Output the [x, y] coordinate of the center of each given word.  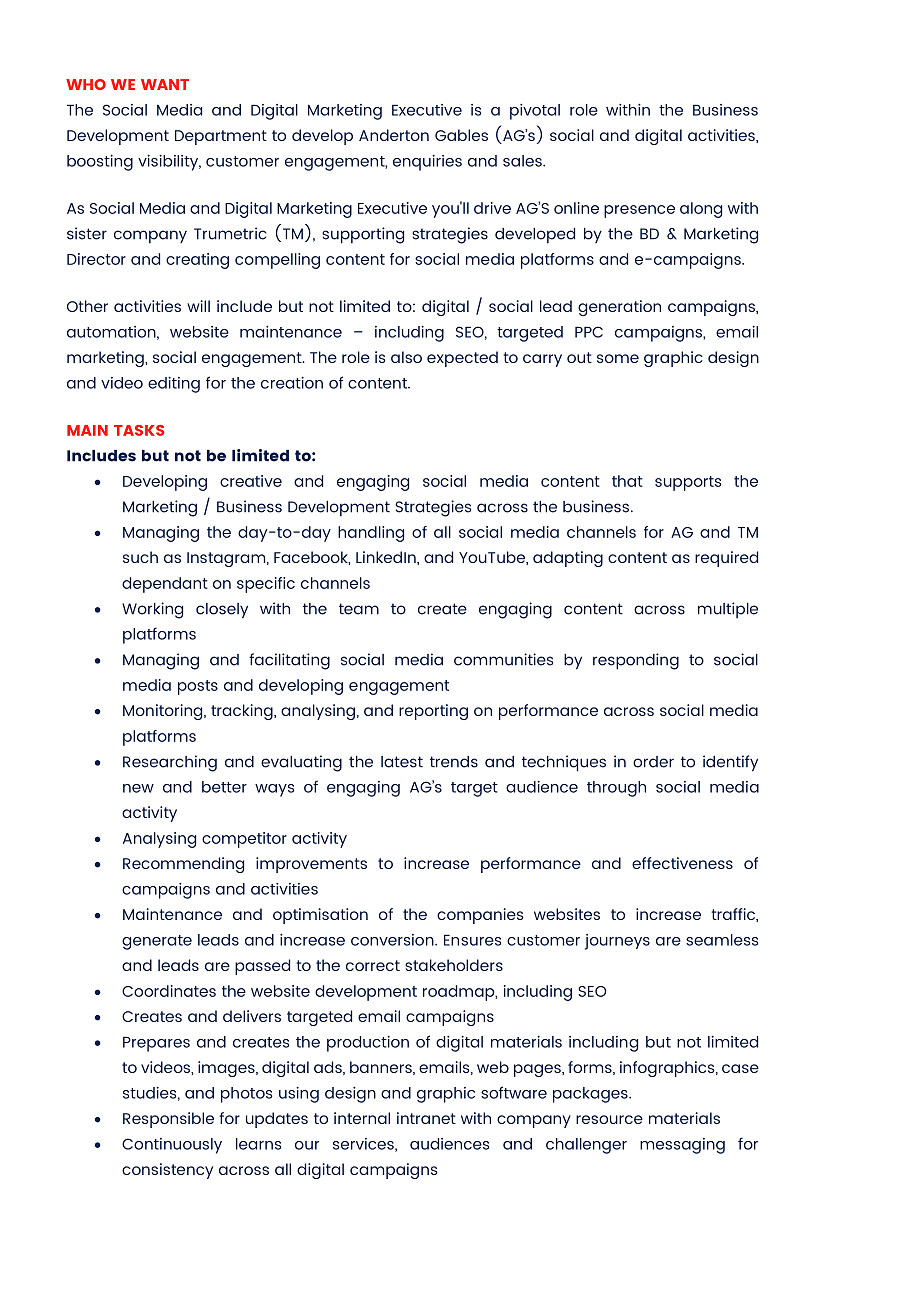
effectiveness [682, 863]
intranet [426, 1118]
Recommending [183, 865]
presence [639, 211]
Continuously [172, 1146]
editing [174, 385]
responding [636, 661]
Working [152, 610]
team [359, 609]
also [406, 357]
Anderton [394, 135]
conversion [393, 940]
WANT [165, 84]
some [618, 358]
